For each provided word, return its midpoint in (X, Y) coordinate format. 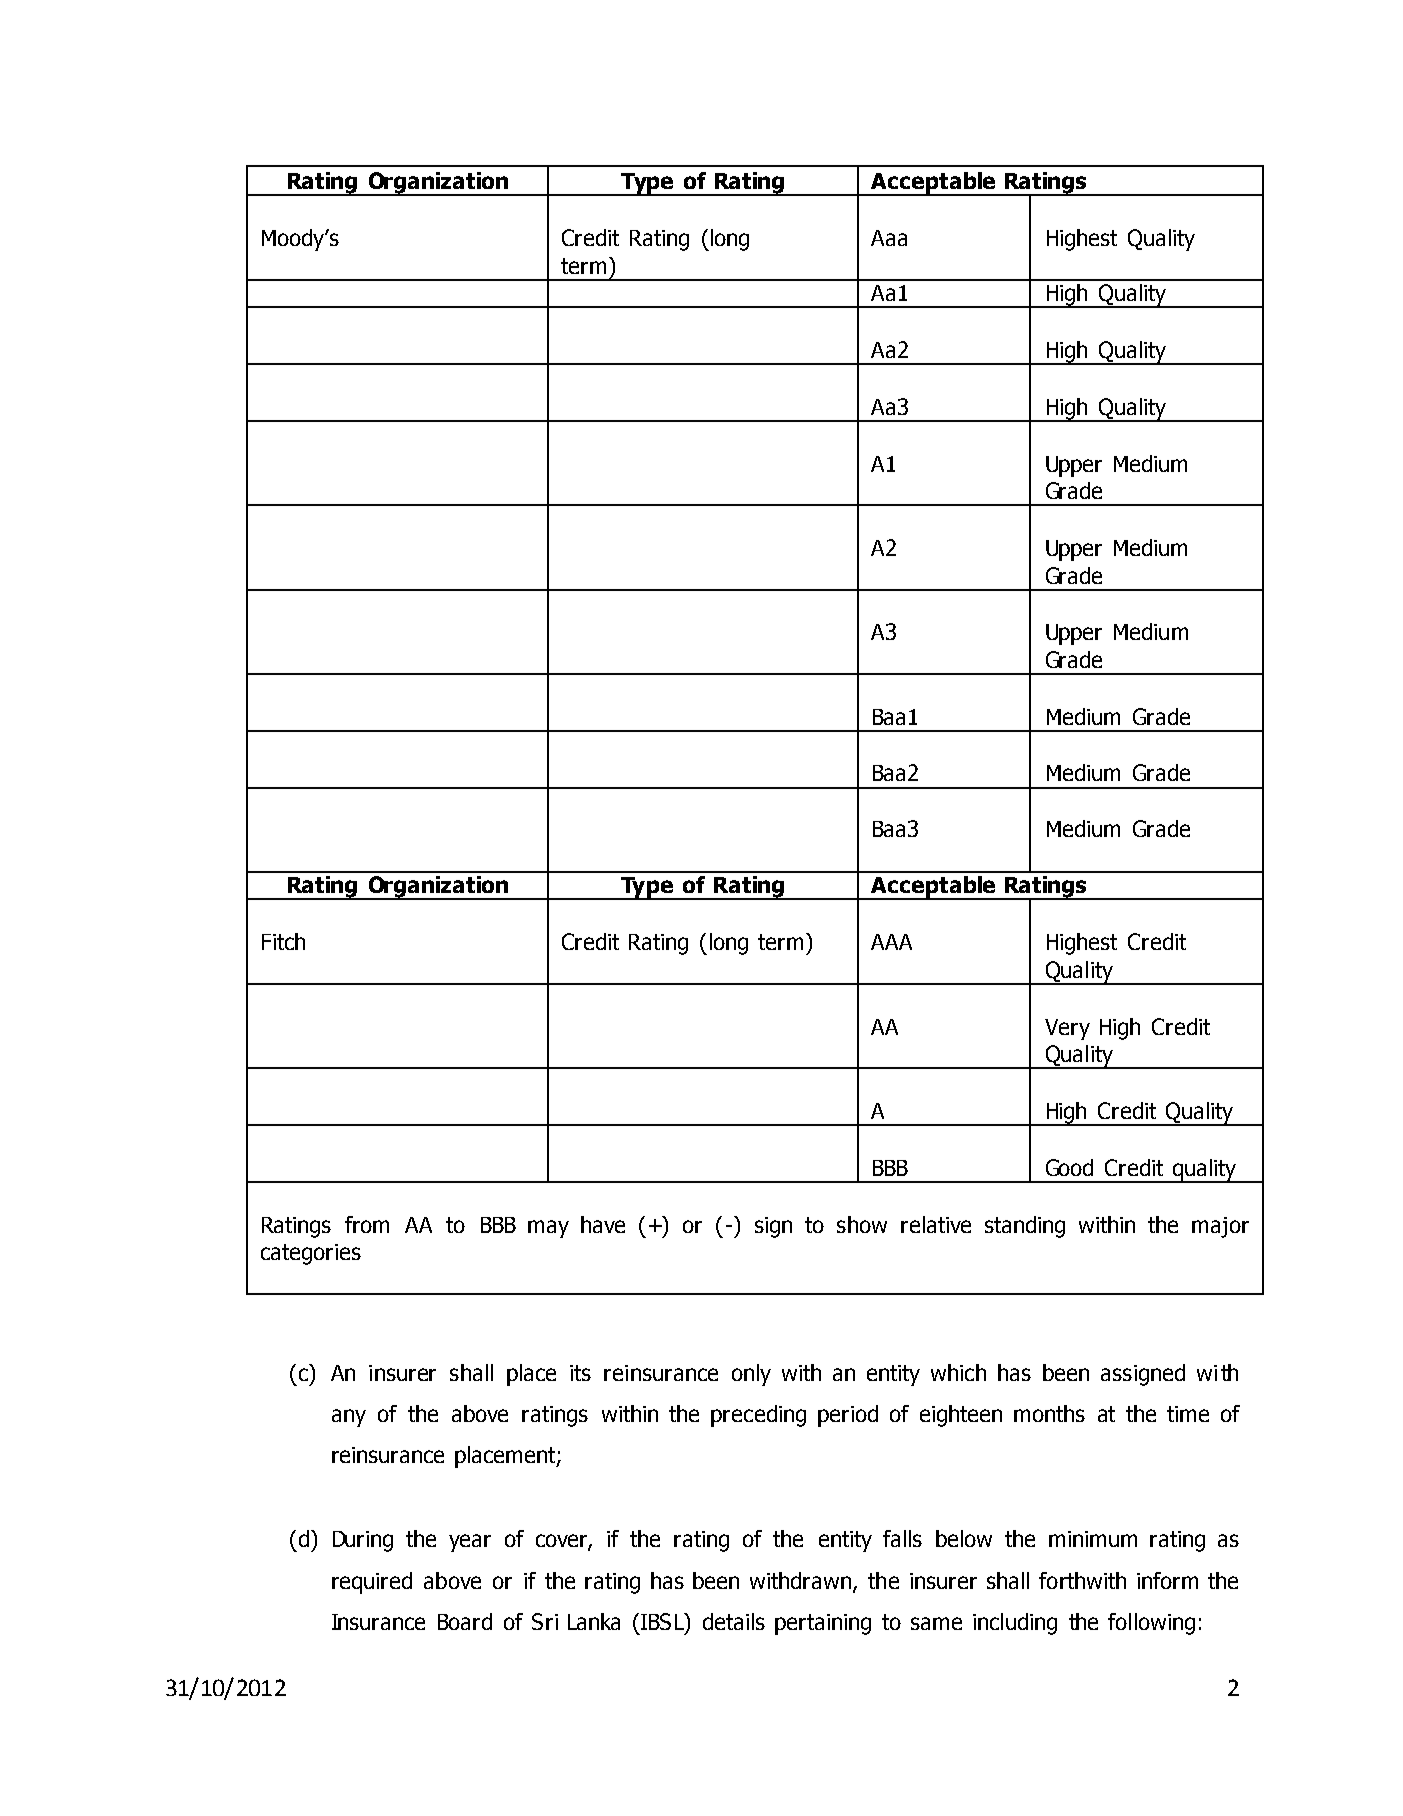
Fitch (283, 941)
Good (1069, 1167)
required (372, 1583)
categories (311, 1254)
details (734, 1621)
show (862, 1224)
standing (1025, 1227)
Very (1067, 1029)
